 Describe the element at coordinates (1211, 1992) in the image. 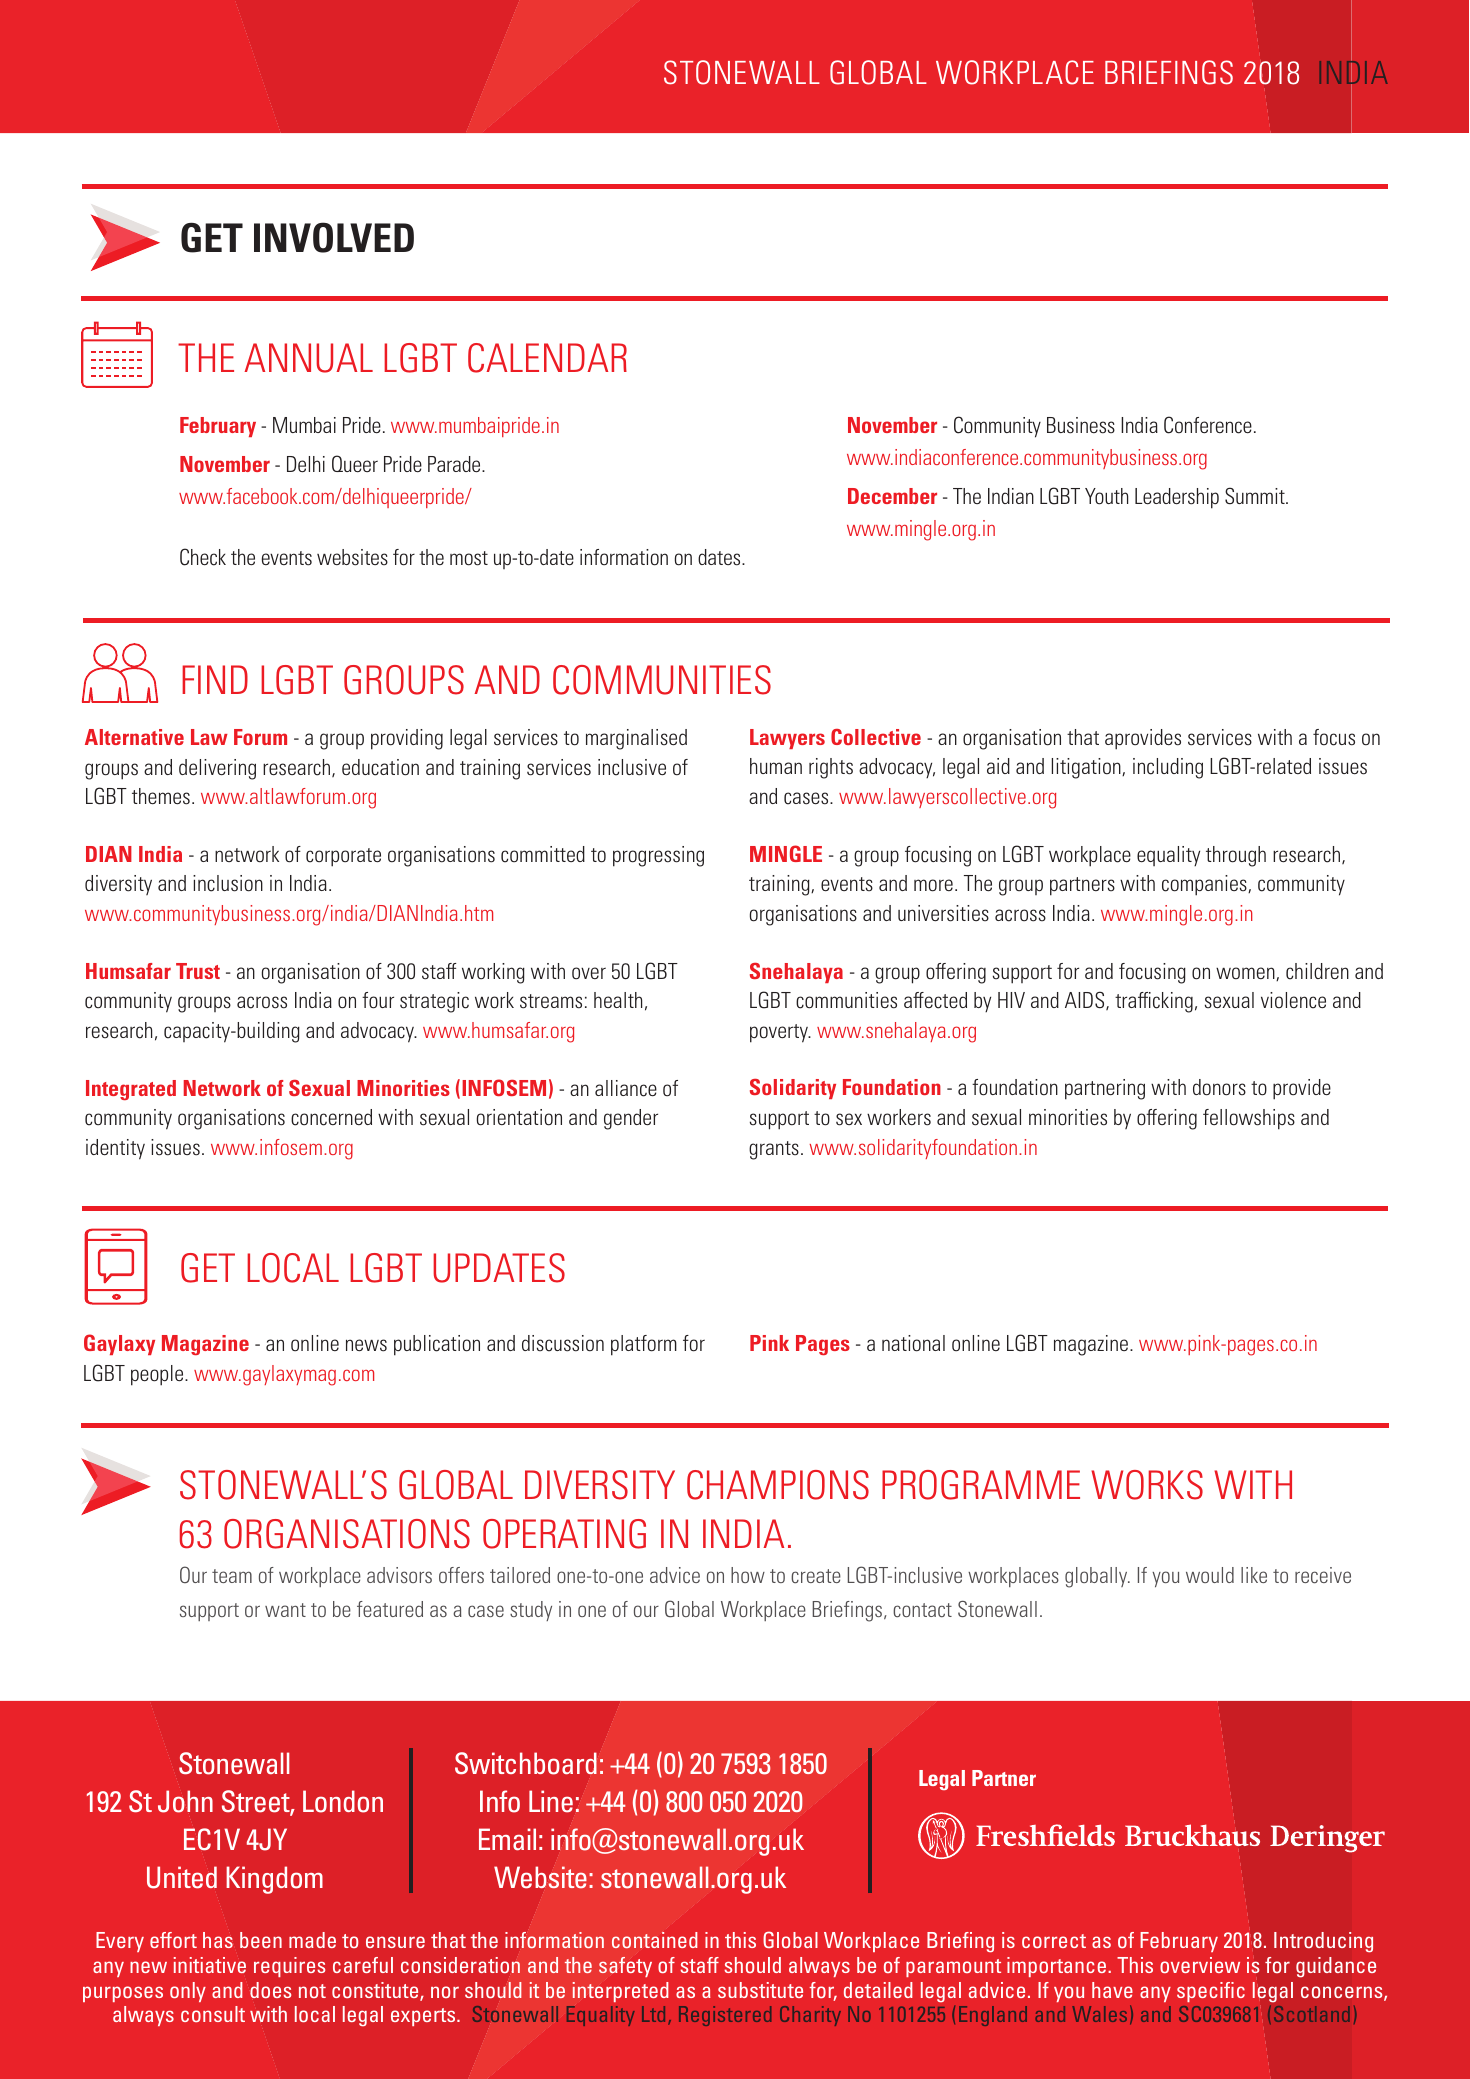

I see `specific` at that location.
